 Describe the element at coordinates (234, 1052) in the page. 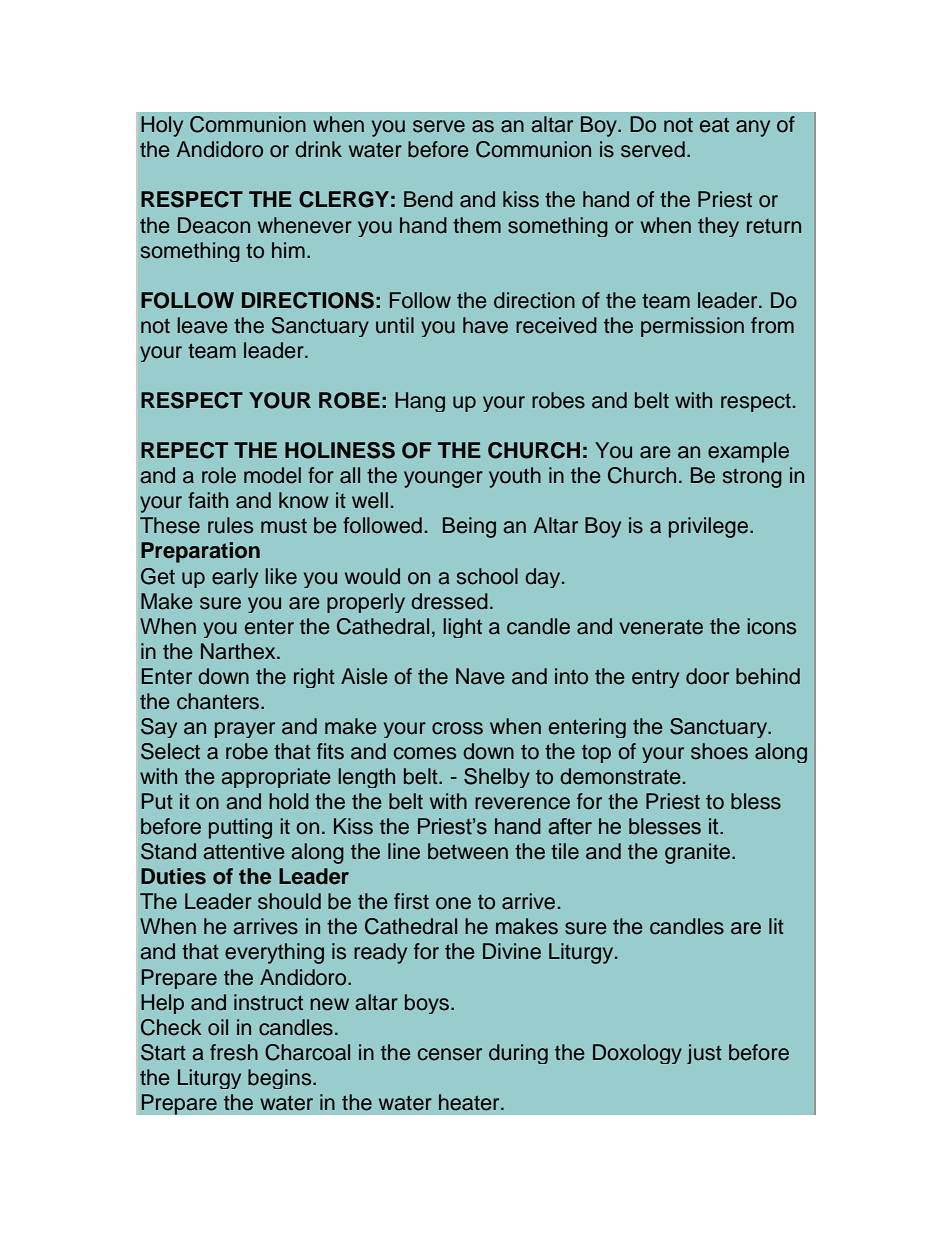

I see `fresh` at that location.
